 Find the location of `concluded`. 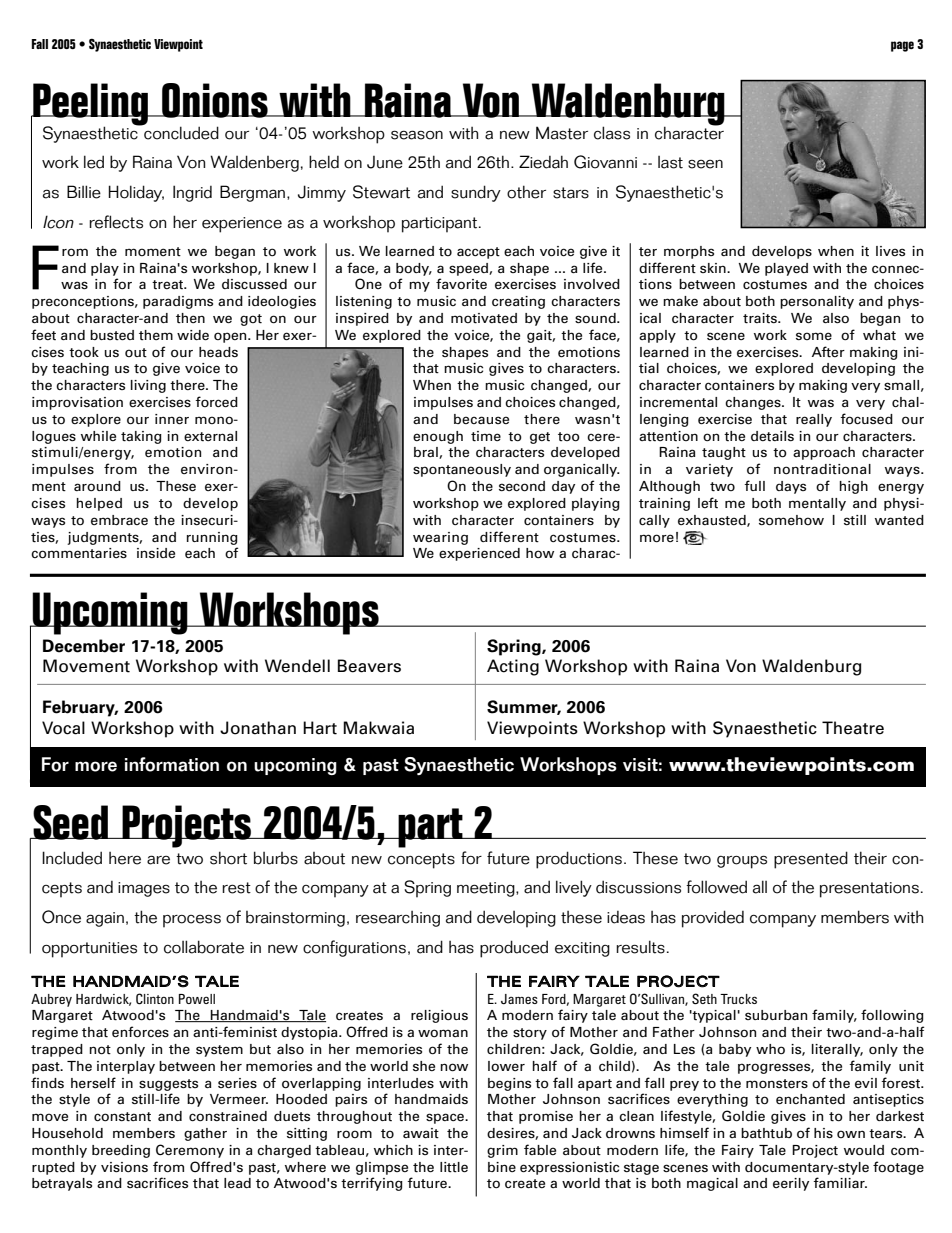

concluded is located at coordinates (180, 132).
